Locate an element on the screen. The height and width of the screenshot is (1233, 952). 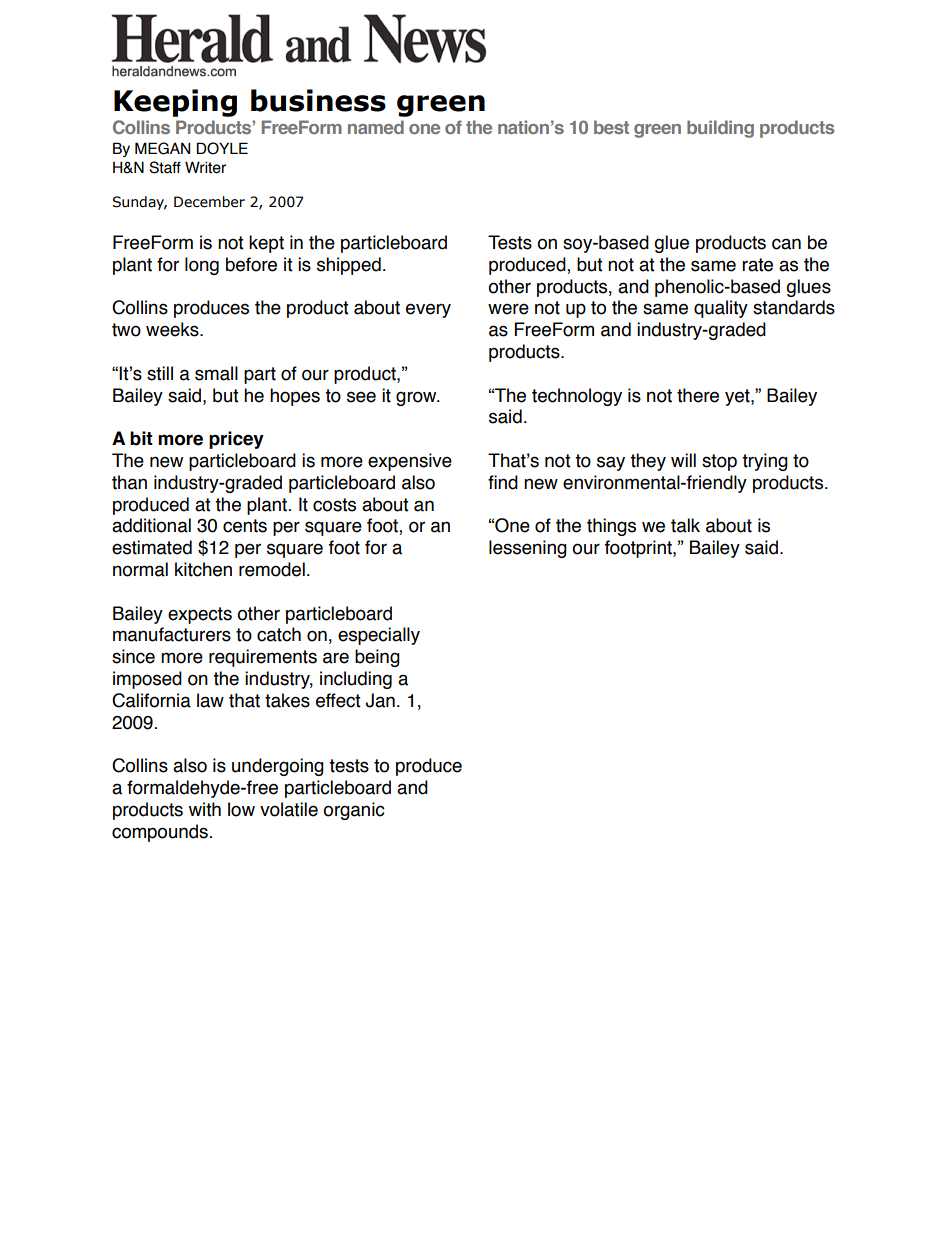
pricey is located at coordinates (236, 440).
